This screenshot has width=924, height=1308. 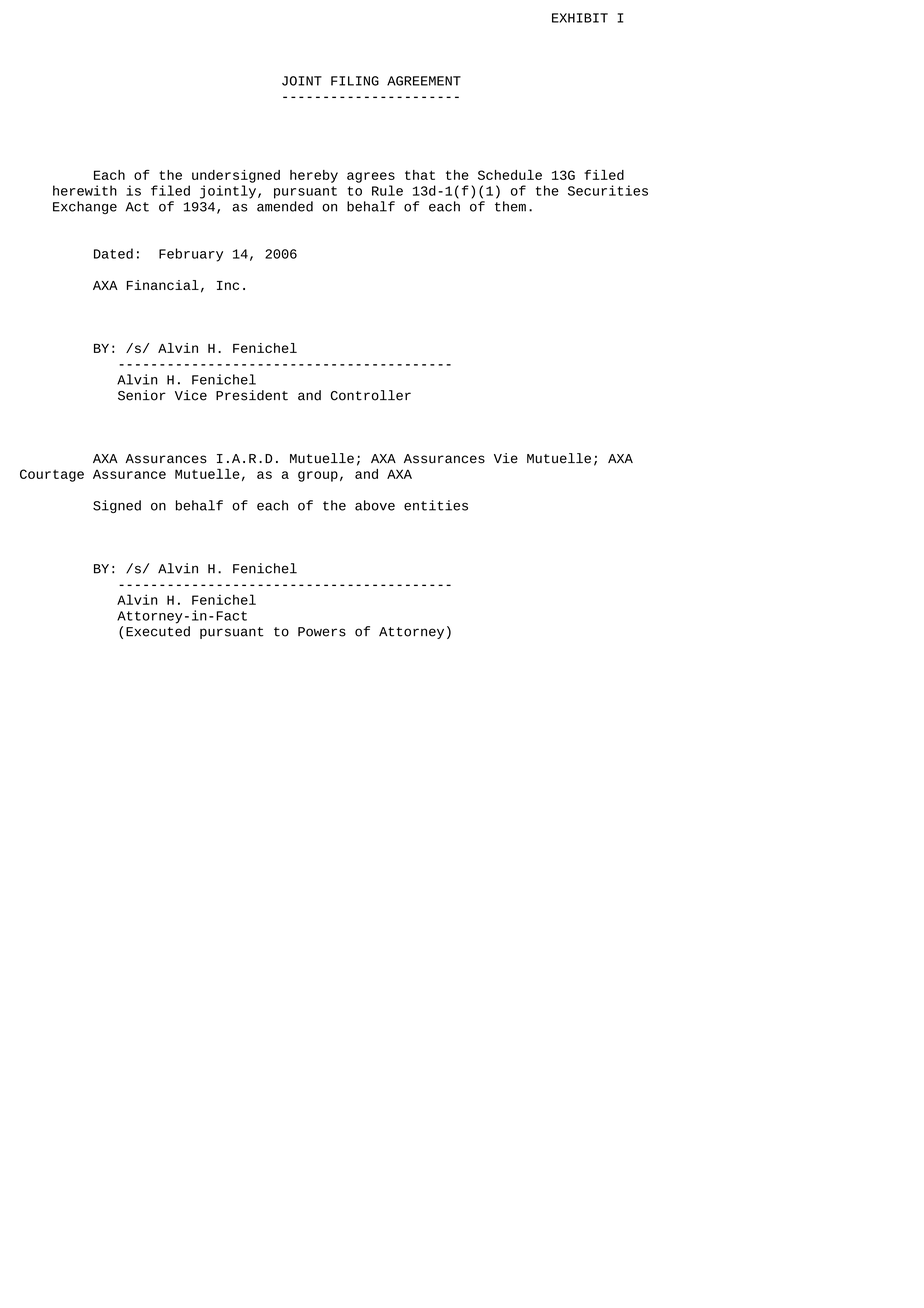 What do you see at coordinates (142, 395) in the screenshot?
I see `Senior` at bounding box center [142, 395].
